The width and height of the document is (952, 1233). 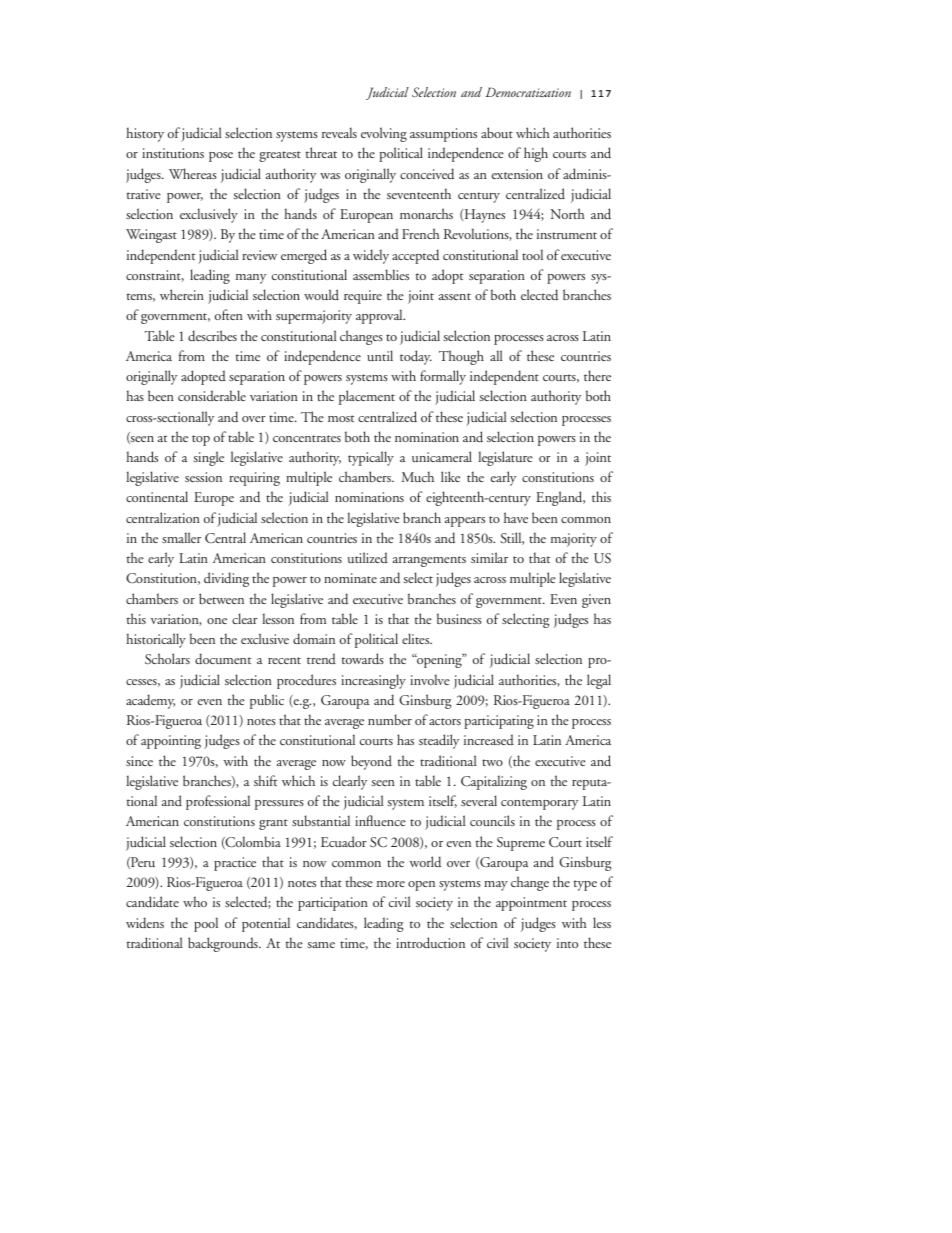 What do you see at coordinates (181, 537) in the document?
I see `smaller` at bounding box center [181, 537].
